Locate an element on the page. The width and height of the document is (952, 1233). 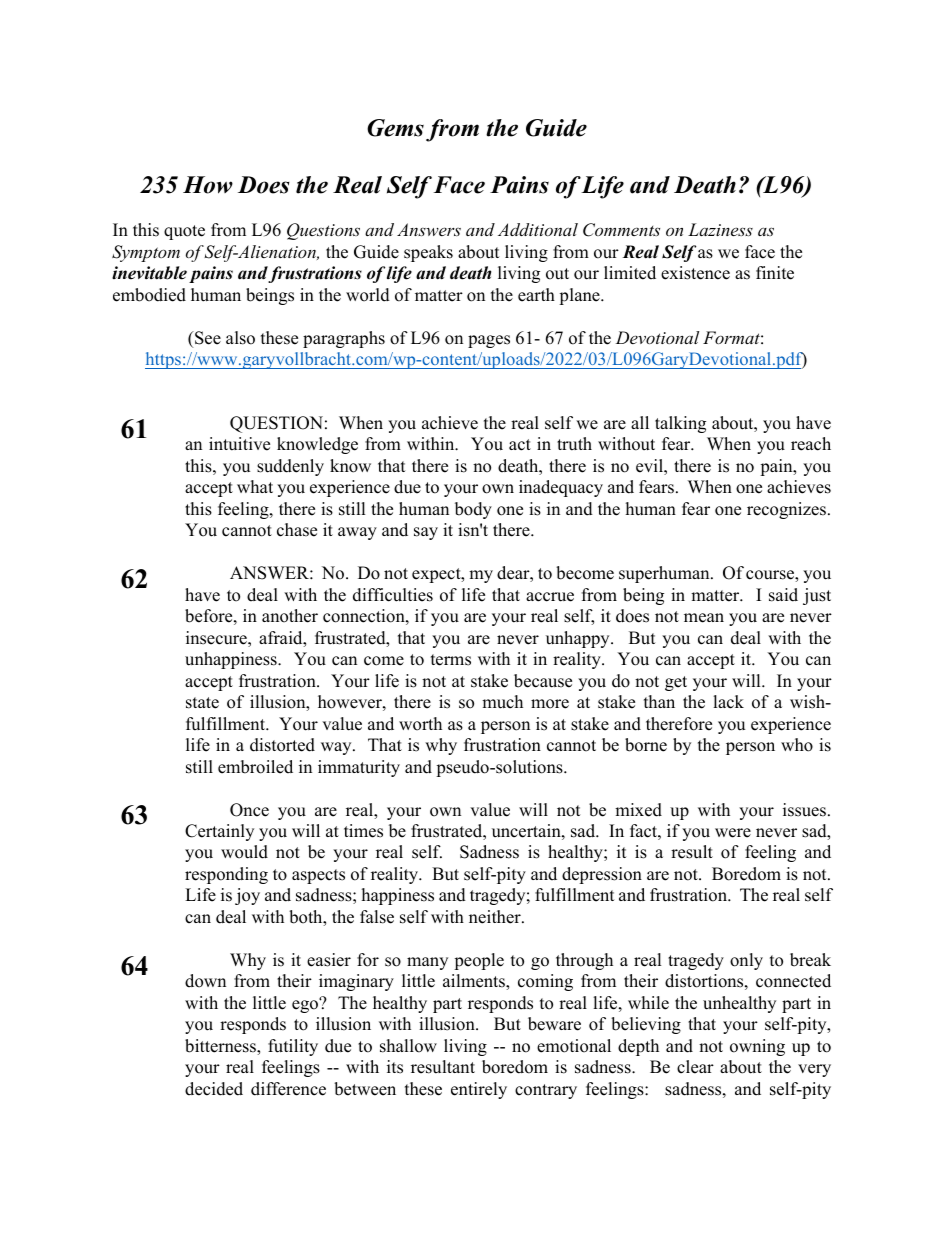
accrue is located at coordinates (550, 597).
